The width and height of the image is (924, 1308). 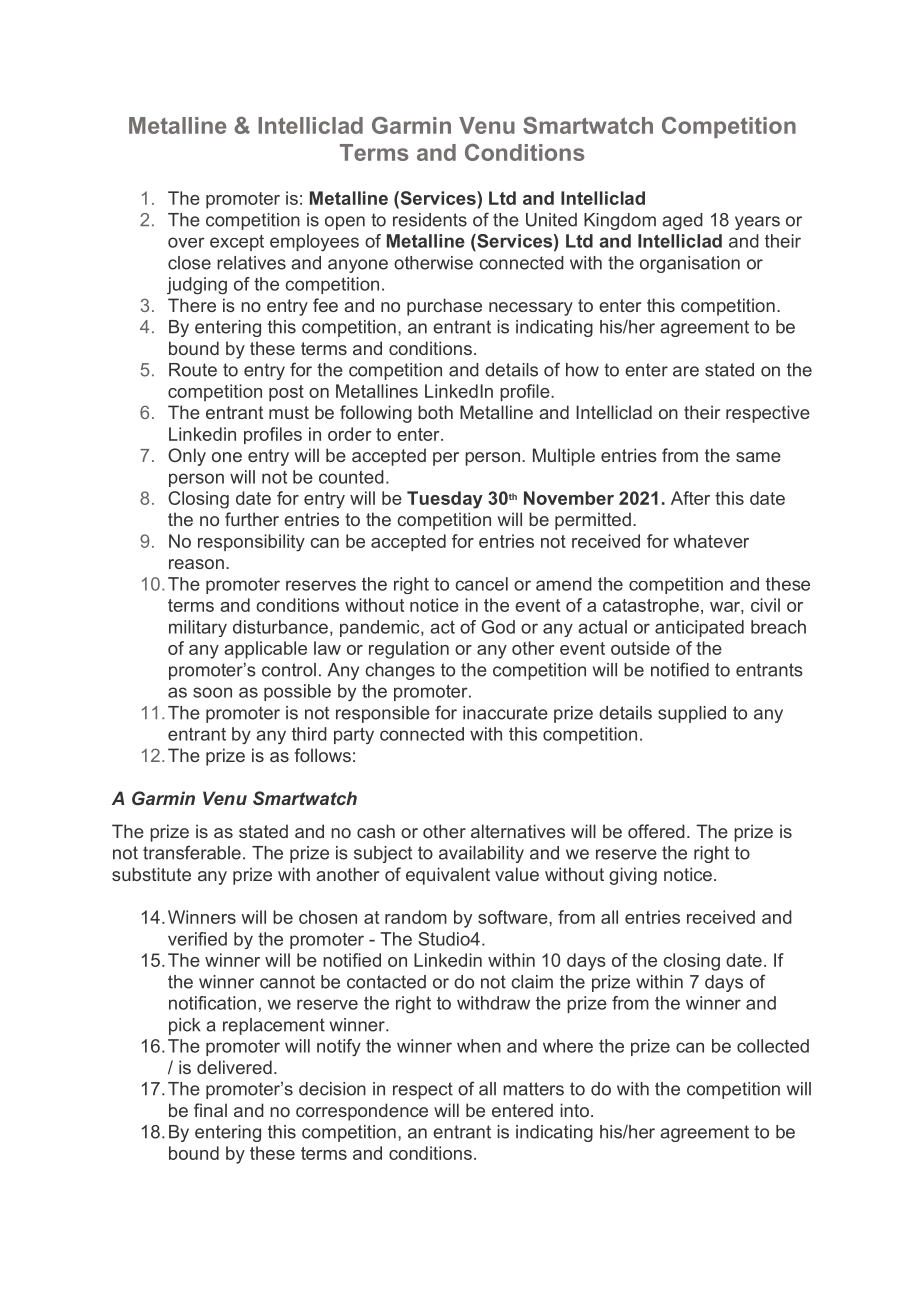 I want to click on delivered, so click(x=234, y=1067).
